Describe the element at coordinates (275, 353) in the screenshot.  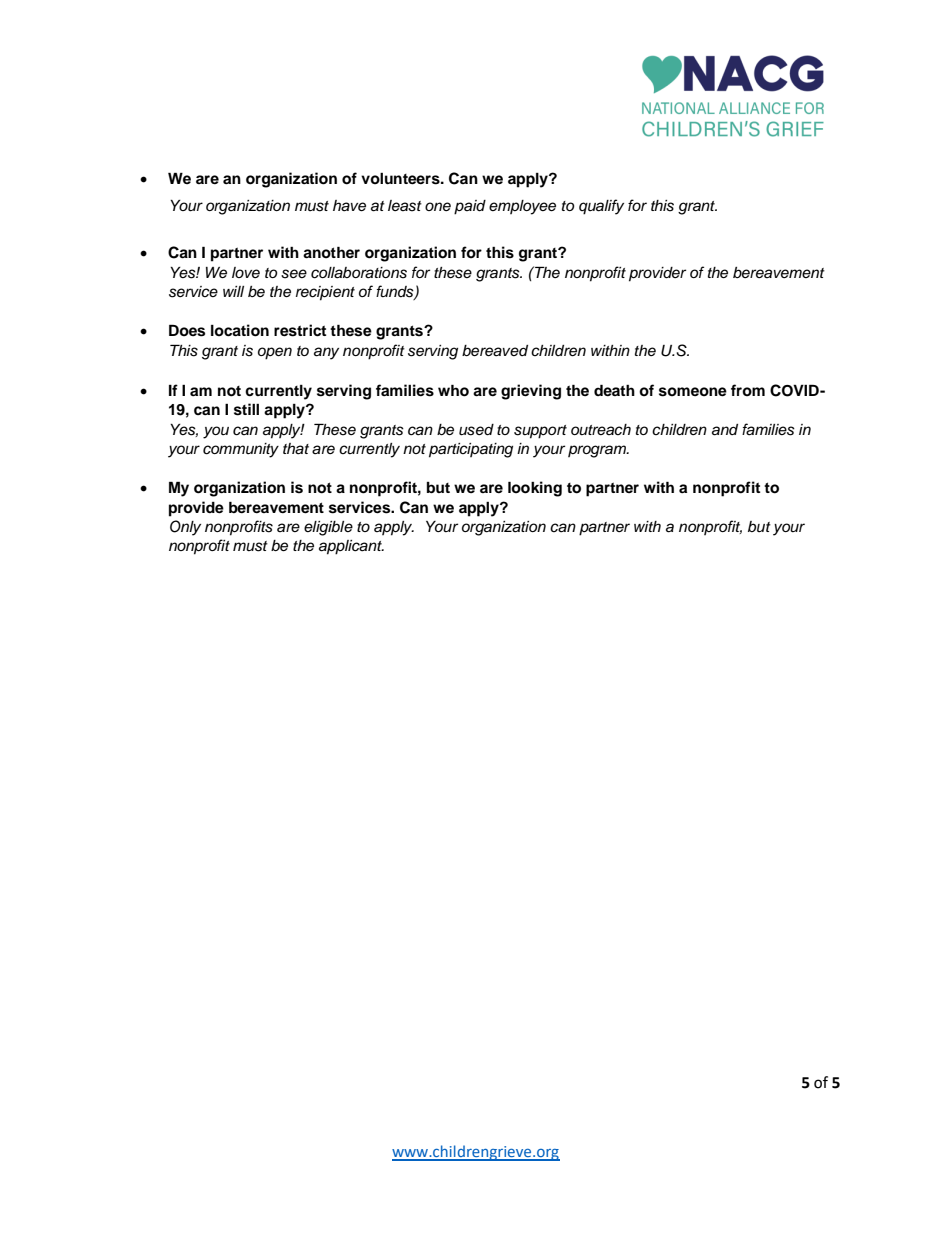
I see `open` at that location.
